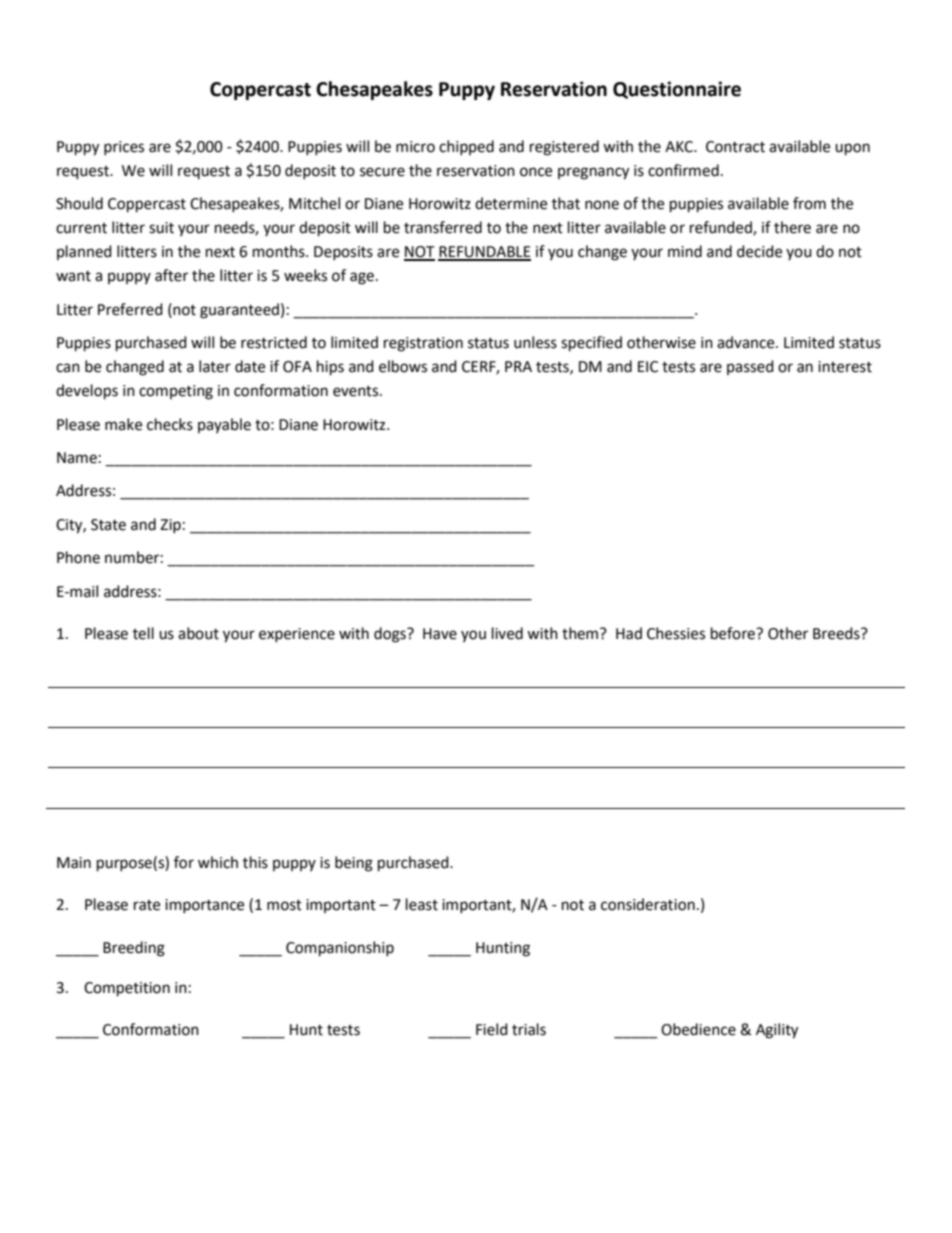 The image size is (952, 1233). Describe the element at coordinates (734, 633) in the page. I see `before` at that location.
